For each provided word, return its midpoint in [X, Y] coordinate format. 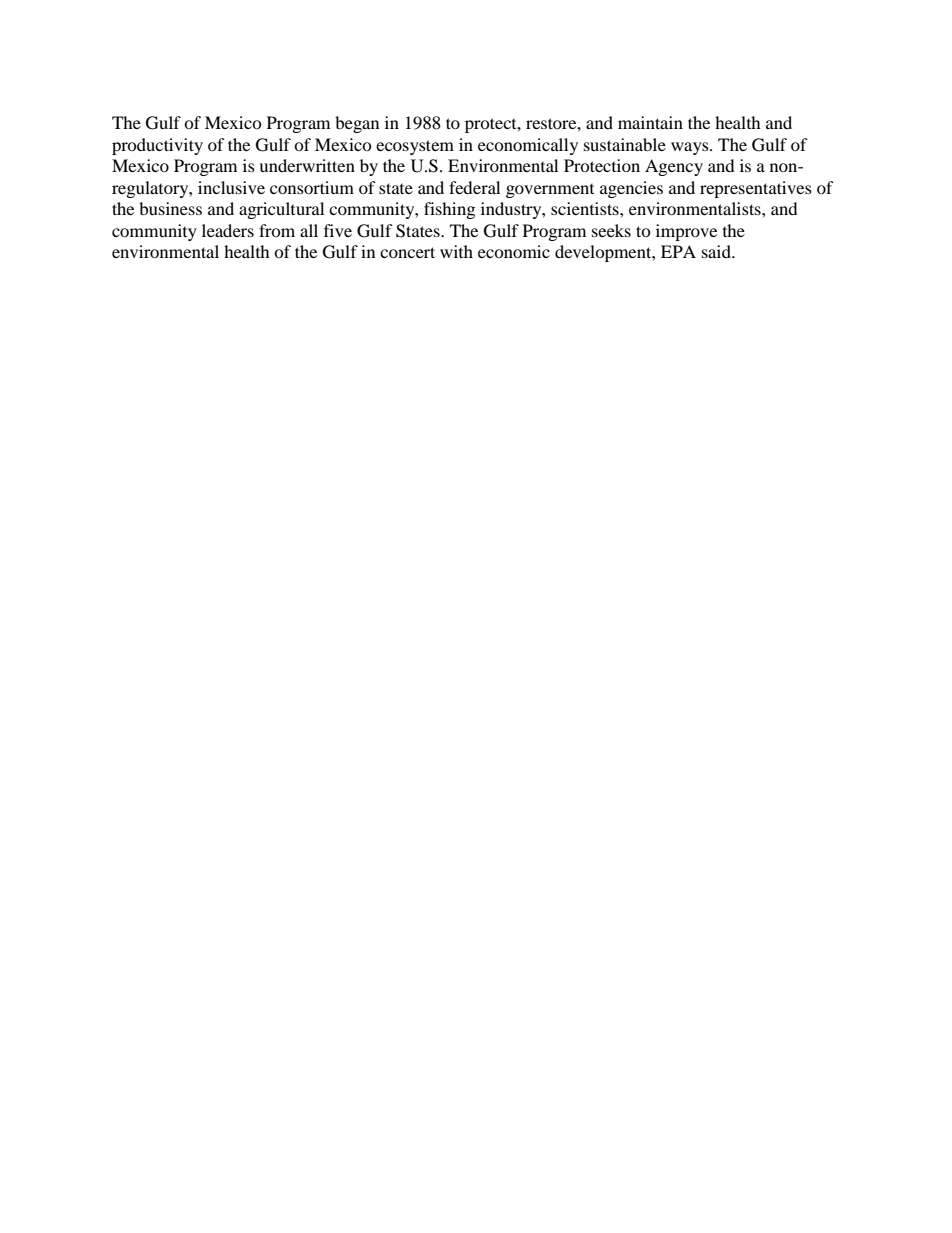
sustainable [625, 144]
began [357, 124]
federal [474, 187]
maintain [650, 122]
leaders [228, 230]
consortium [312, 187]
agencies [631, 189]
